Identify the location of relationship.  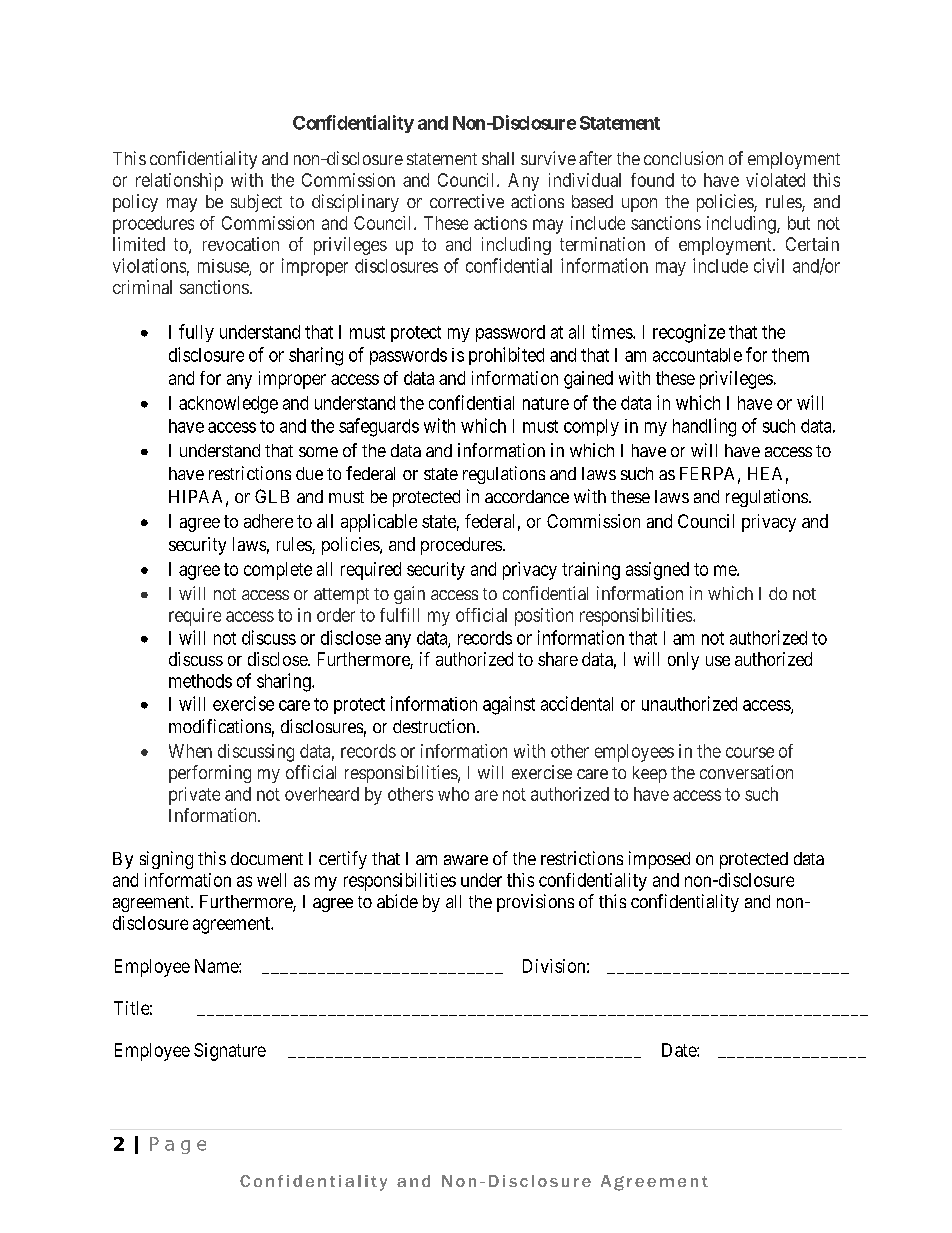
(179, 182).
